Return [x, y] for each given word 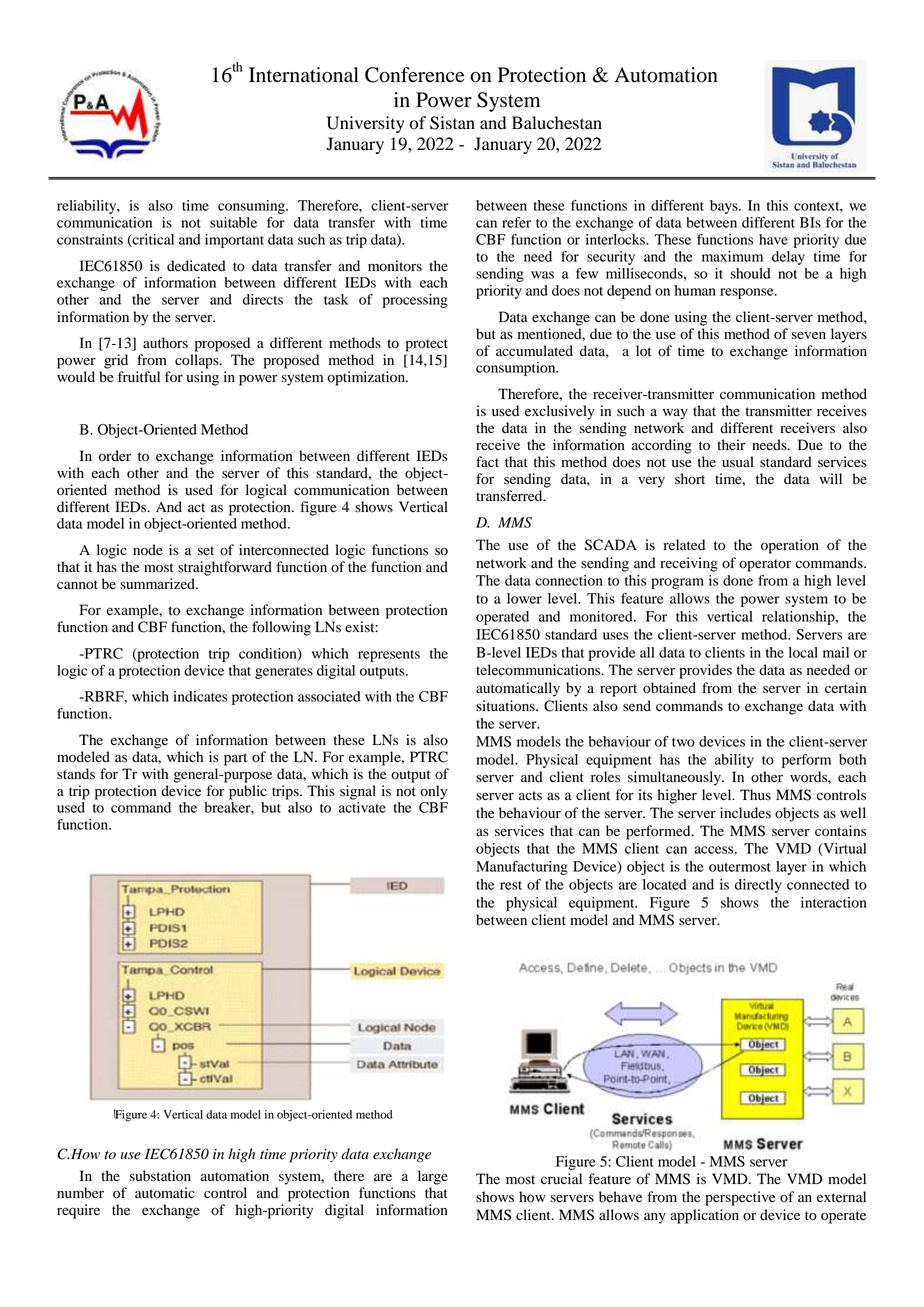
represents [389, 656]
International [304, 75]
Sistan [452, 123]
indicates [200, 696]
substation [160, 1176]
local [803, 652]
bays [725, 207]
